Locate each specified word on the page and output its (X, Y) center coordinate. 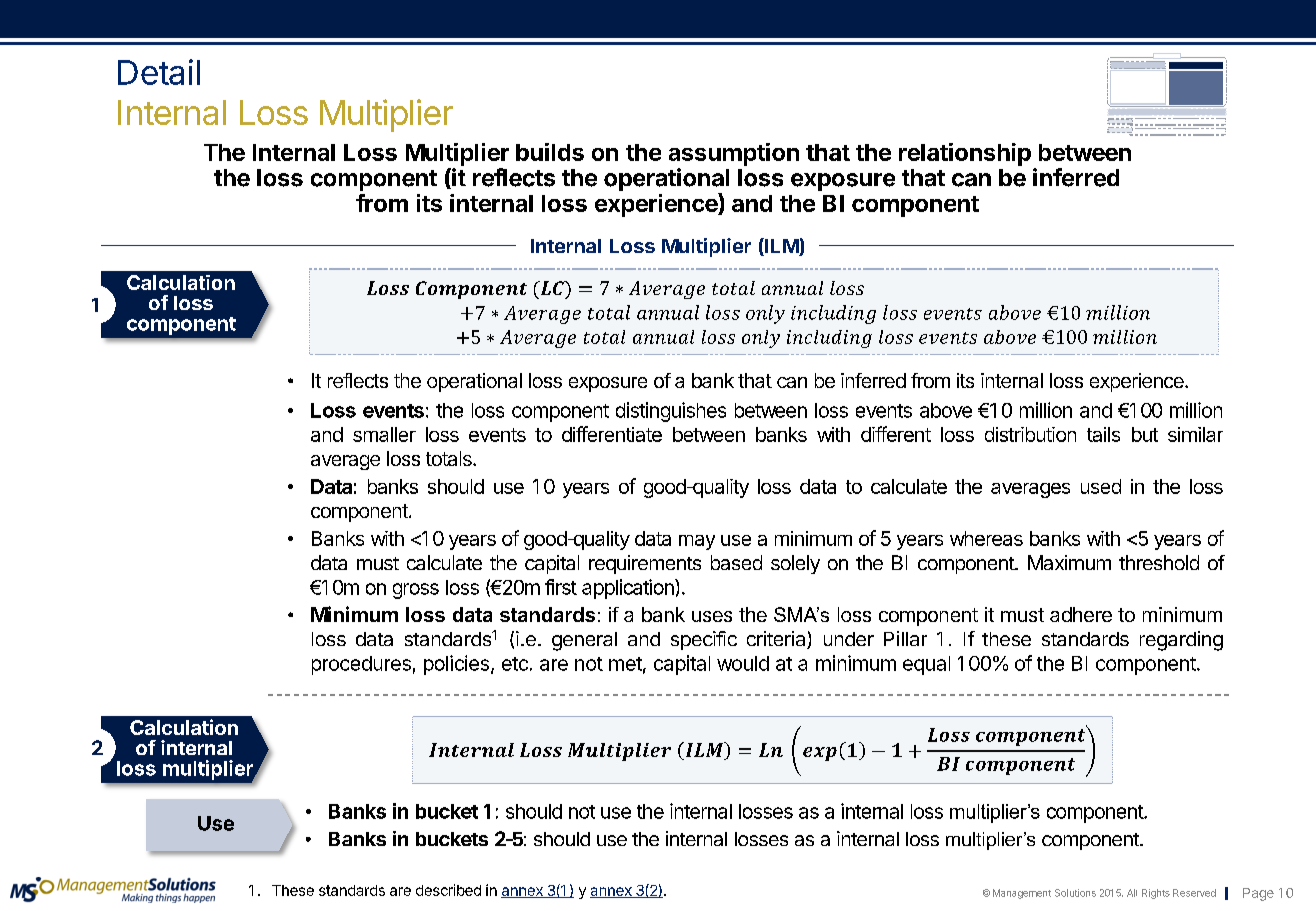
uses (712, 616)
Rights (1156, 894)
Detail (159, 72)
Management (1022, 894)
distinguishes (671, 412)
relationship (965, 154)
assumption (734, 154)
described (448, 890)
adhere (1081, 614)
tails (1103, 434)
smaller (384, 434)
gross (416, 591)
